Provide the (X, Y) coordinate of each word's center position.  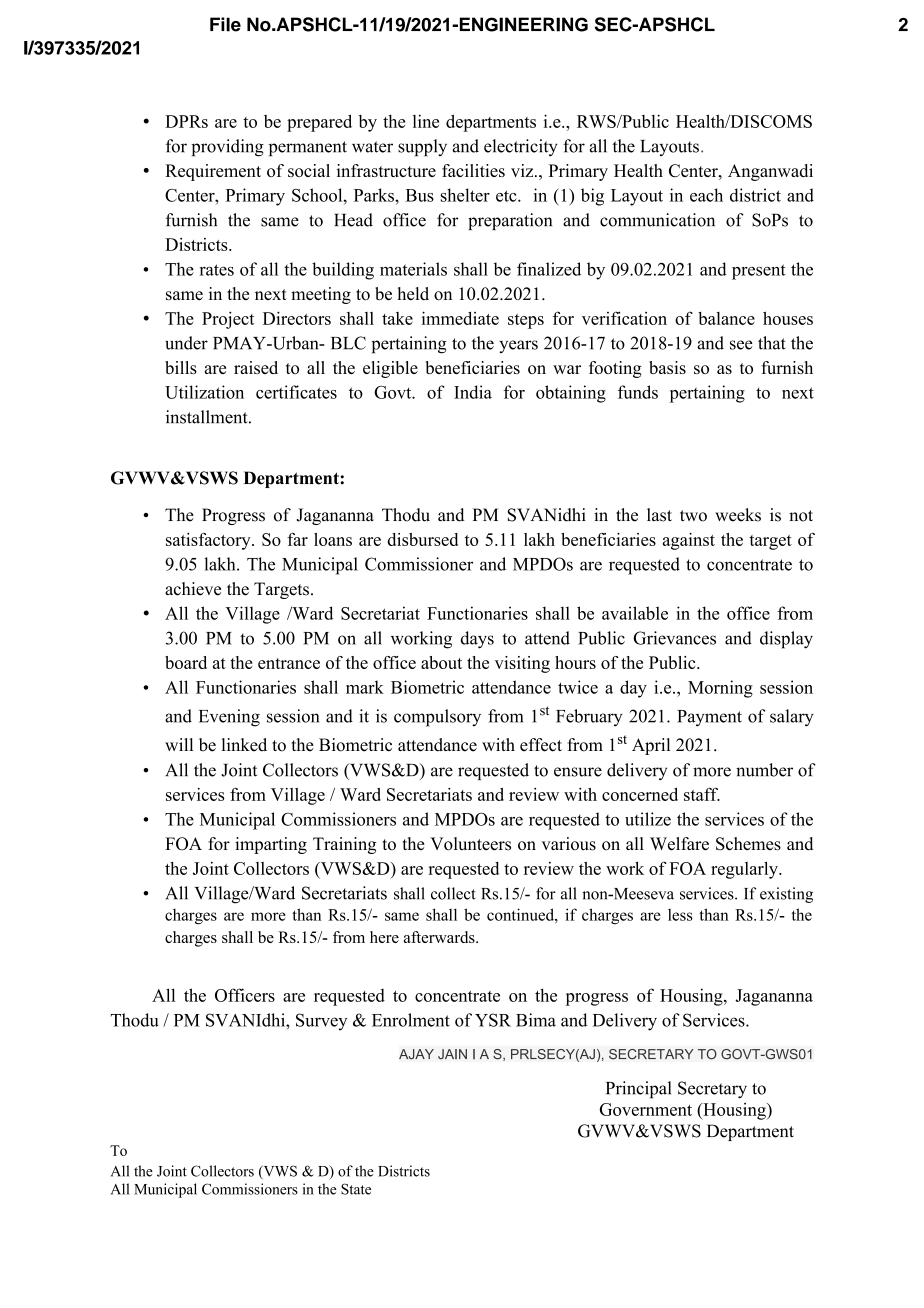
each (706, 195)
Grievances (674, 638)
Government (646, 1109)
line (426, 121)
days (477, 640)
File (225, 24)
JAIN (452, 1054)
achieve (193, 589)
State (356, 1189)
